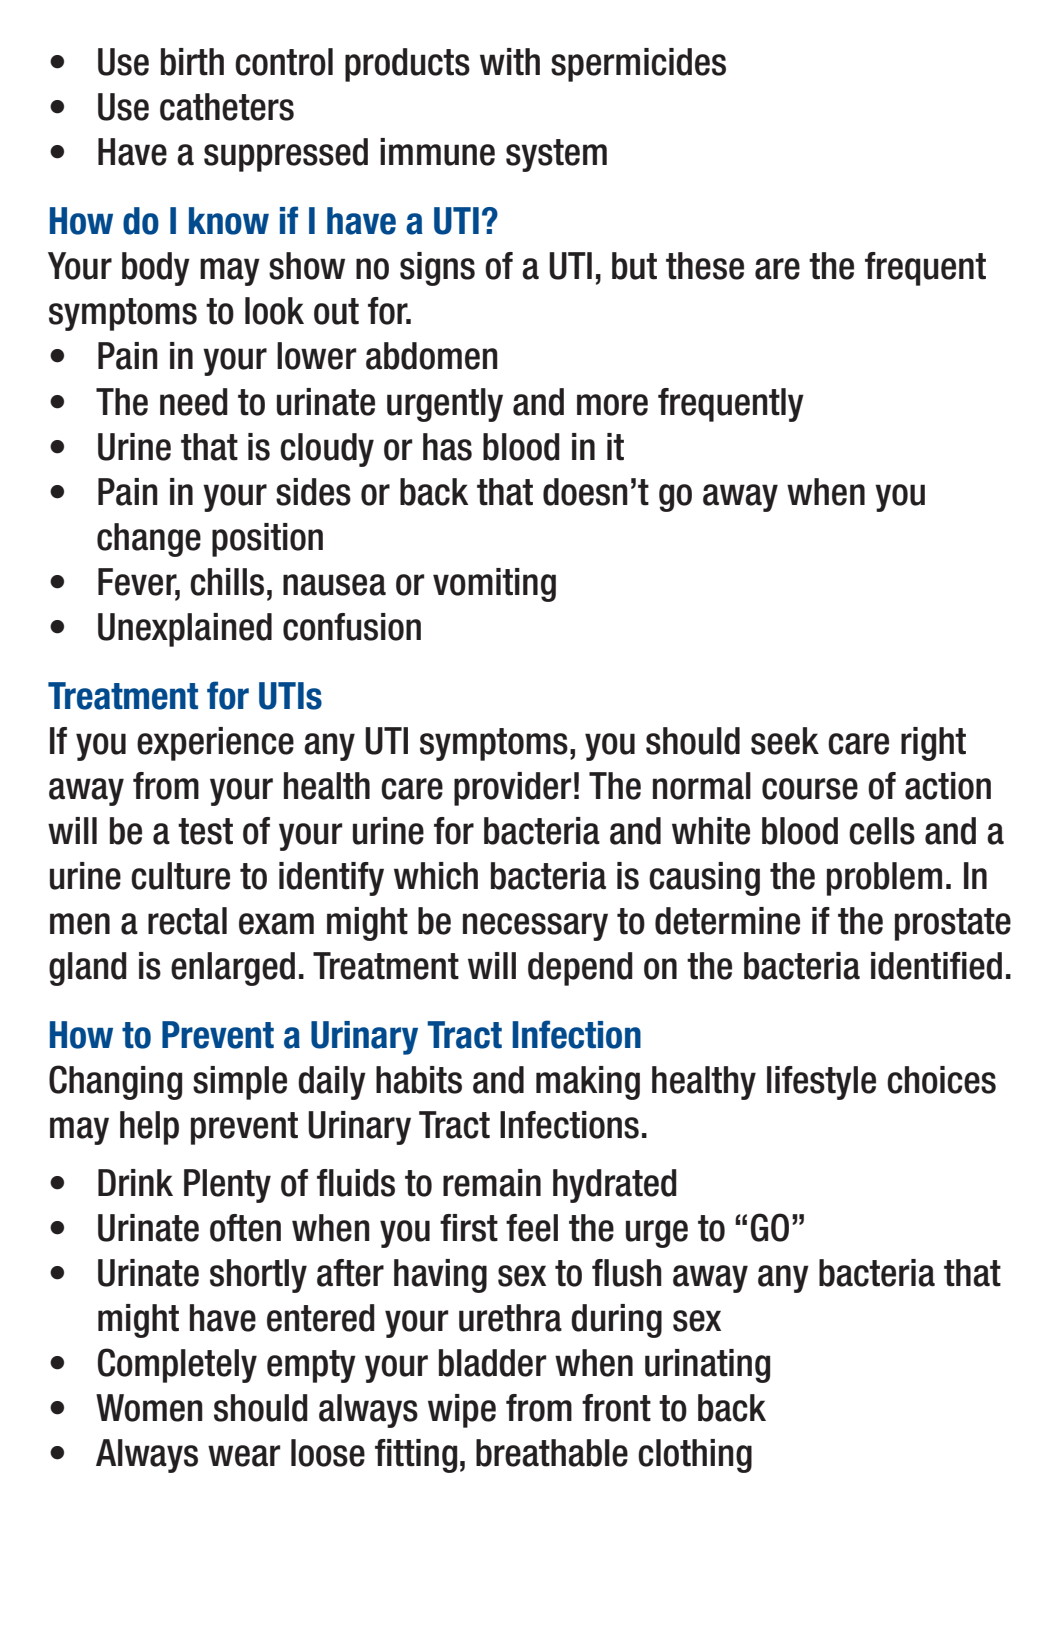  What do you see at coordinates (233, 969) in the document?
I see `enlarged` at bounding box center [233, 969].
